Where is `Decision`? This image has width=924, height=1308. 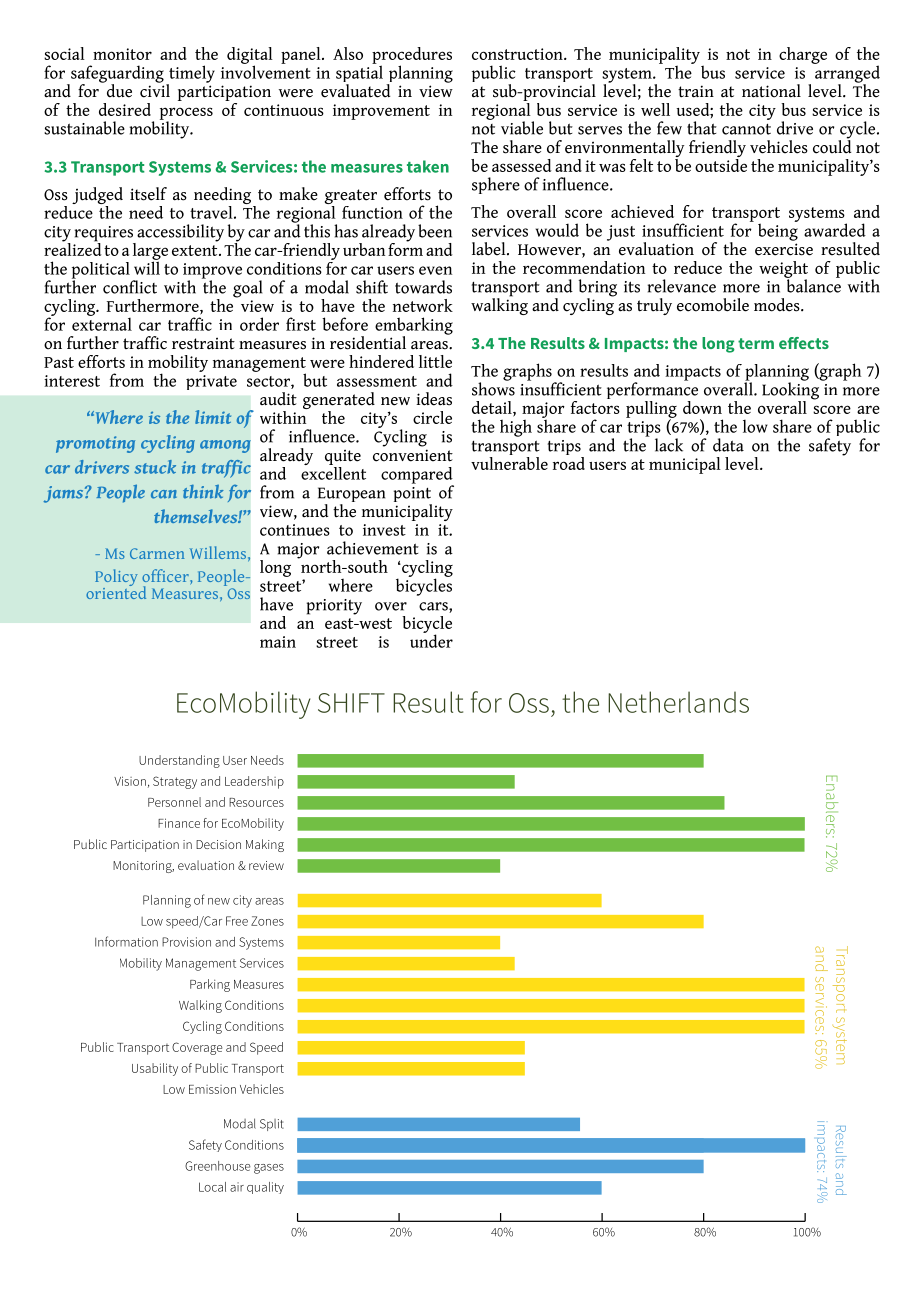
Decision is located at coordinates (218, 844).
